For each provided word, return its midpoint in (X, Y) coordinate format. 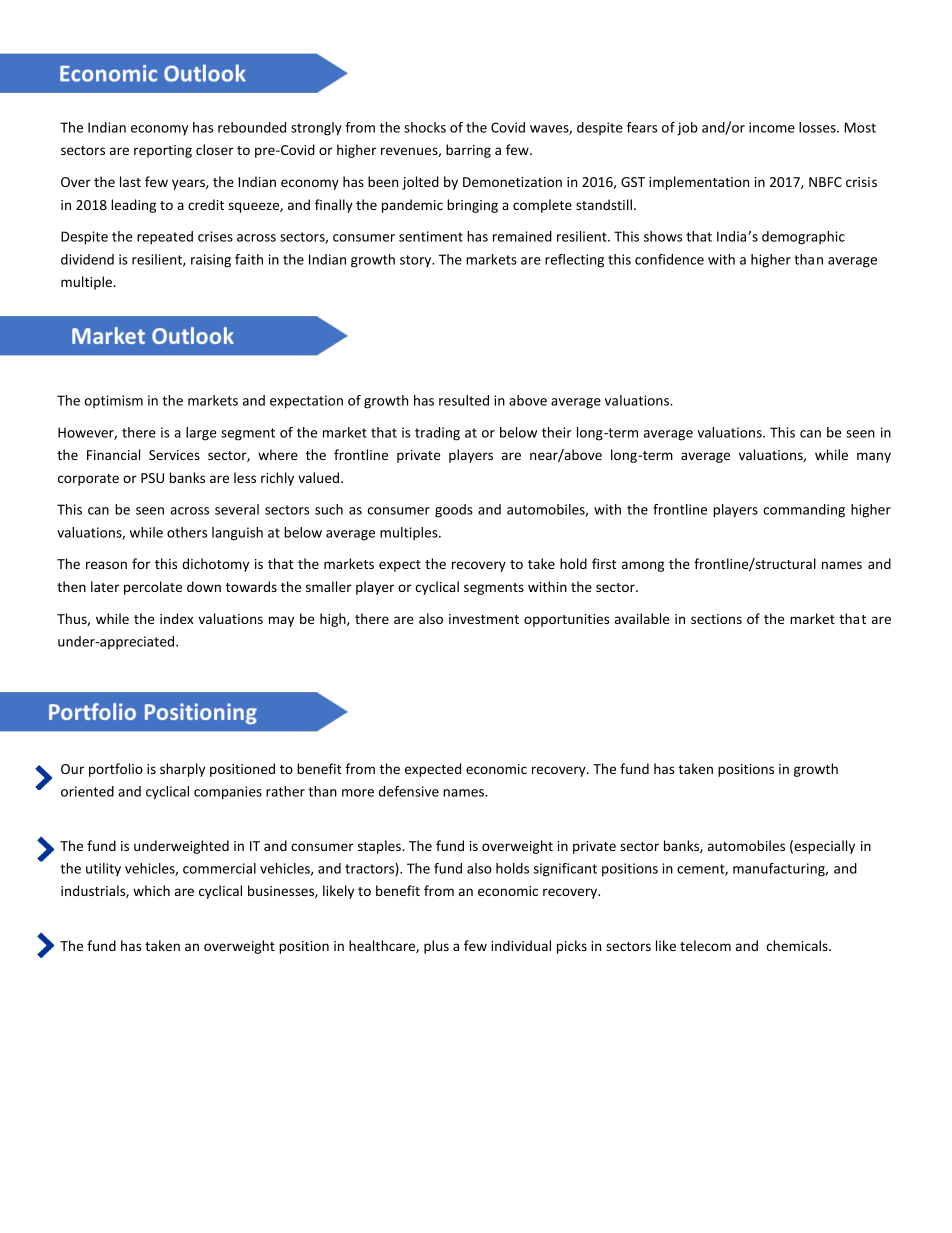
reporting (163, 151)
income (772, 127)
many (874, 457)
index (177, 618)
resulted (464, 400)
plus (436, 947)
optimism (114, 401)
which (151, 890)
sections (716, 619)
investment (484, 619)
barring (468, 151)
